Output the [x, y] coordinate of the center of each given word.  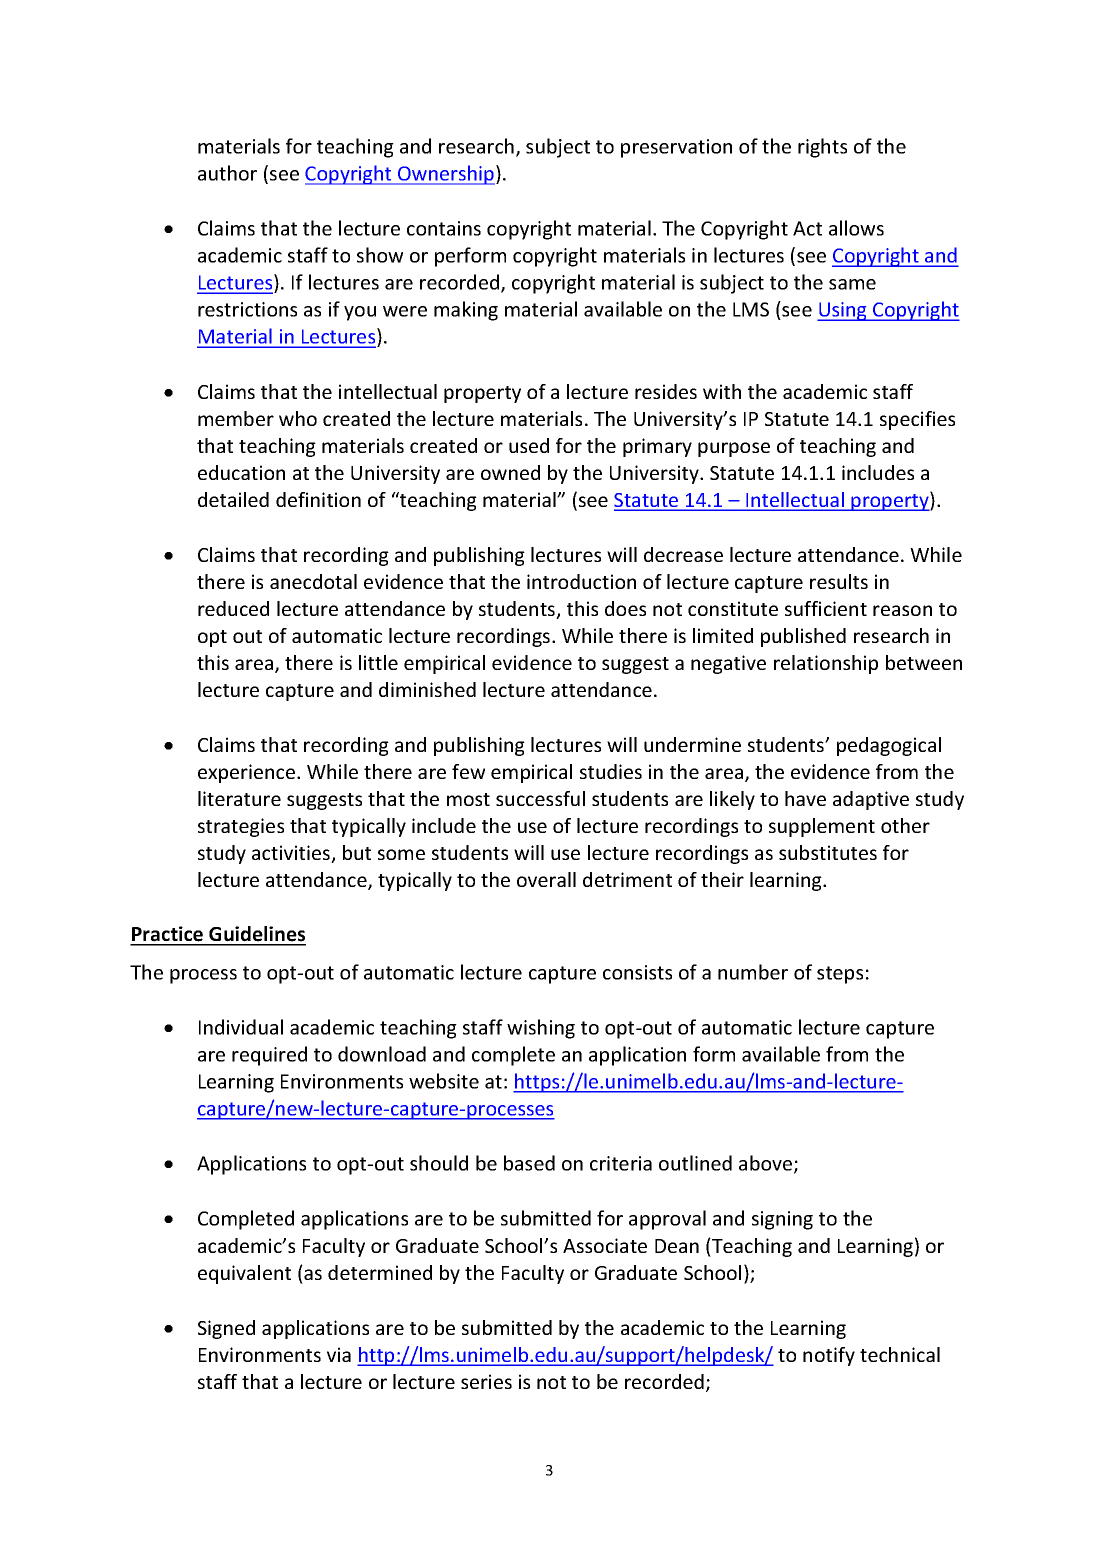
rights [822, 148]
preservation [676, 148]
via [339, 1354]
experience [248, 773]
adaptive [871, 800]
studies [611, 771]
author [227, 173]
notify [829, 1356]
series [486, 1381]
